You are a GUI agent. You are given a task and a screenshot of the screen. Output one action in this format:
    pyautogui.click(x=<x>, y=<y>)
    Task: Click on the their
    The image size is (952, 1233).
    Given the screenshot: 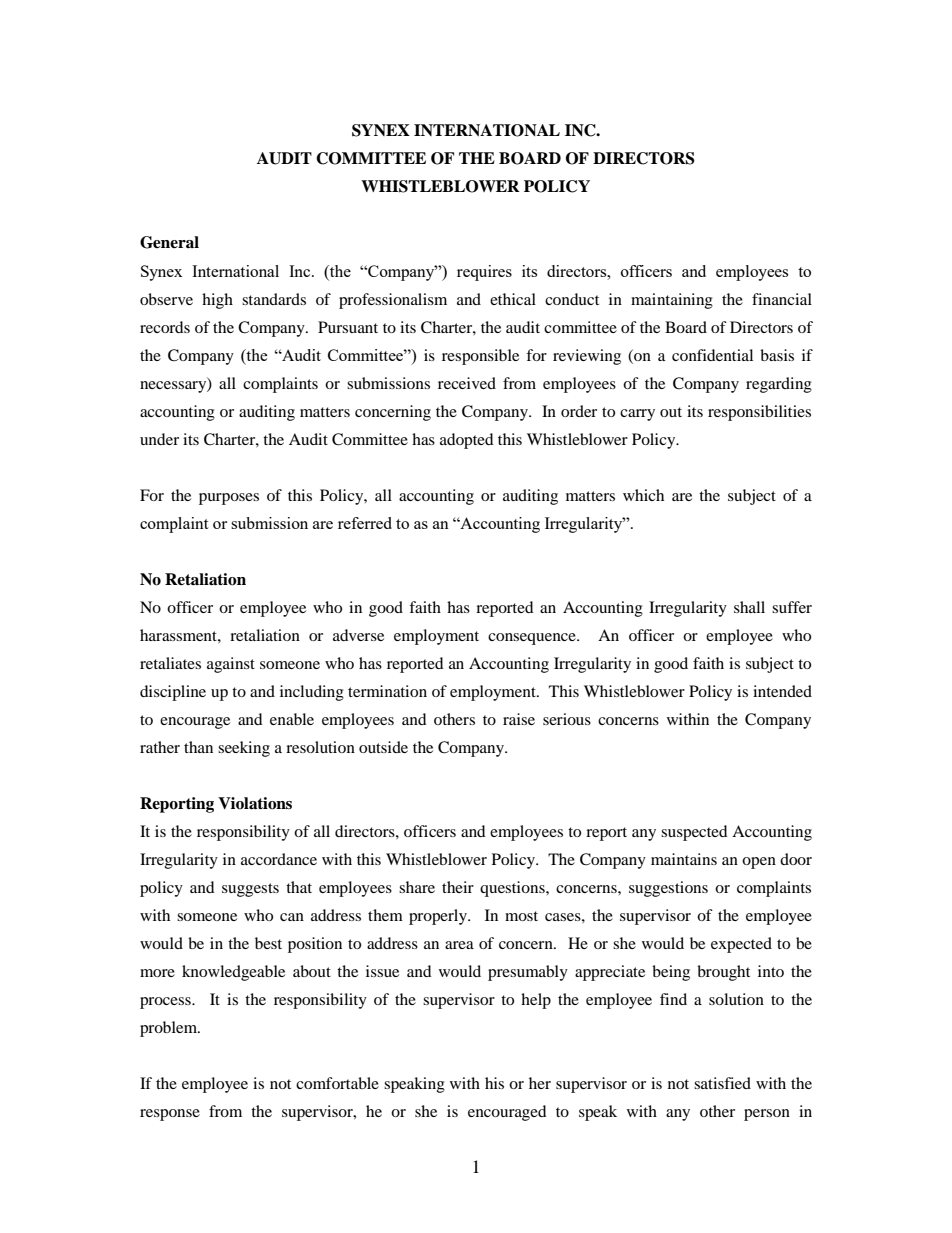 What is the action you would take?
    pyautogui.click(x=458, y=887)
